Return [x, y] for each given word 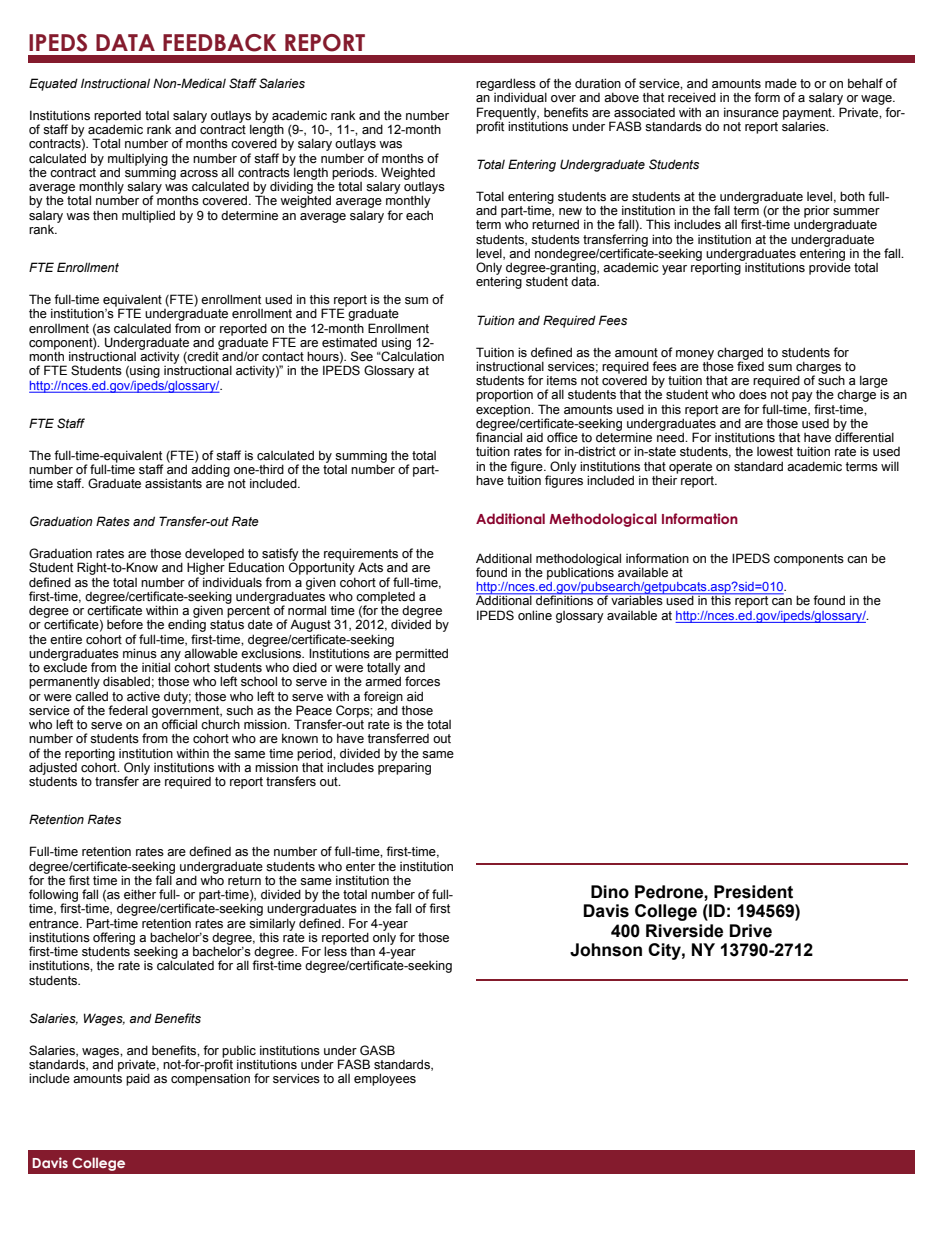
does [753, 394]
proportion [504, 395]
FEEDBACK [219, 43]
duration [598, 83]
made [781, 84]
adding [210, 469]
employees [385, 1079]
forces [422, 681]
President [753, 892]
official [179, 724]
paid [138, 1079]
